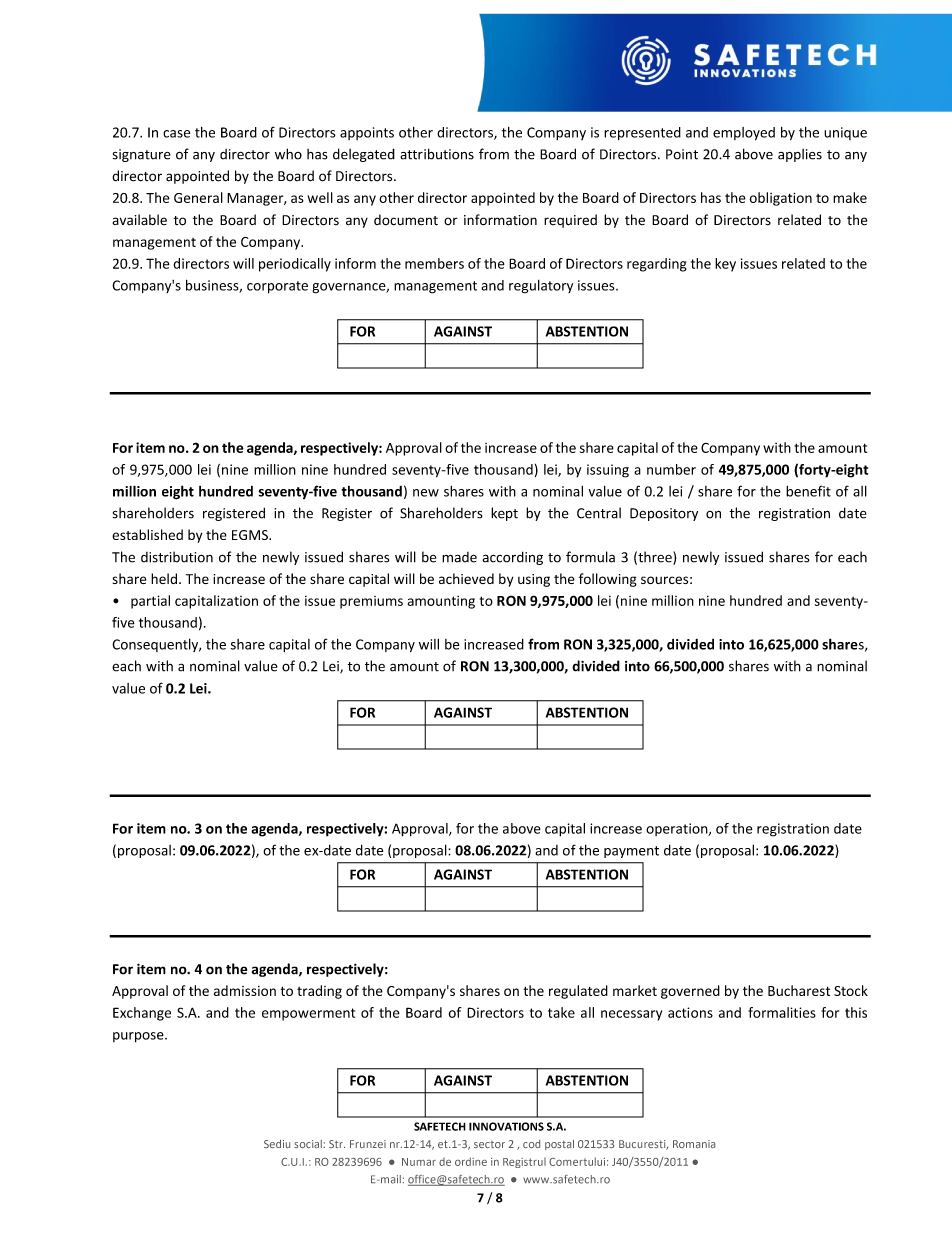 The image size is (952, 1233). I want to click on issuing, so click(608, 471).
